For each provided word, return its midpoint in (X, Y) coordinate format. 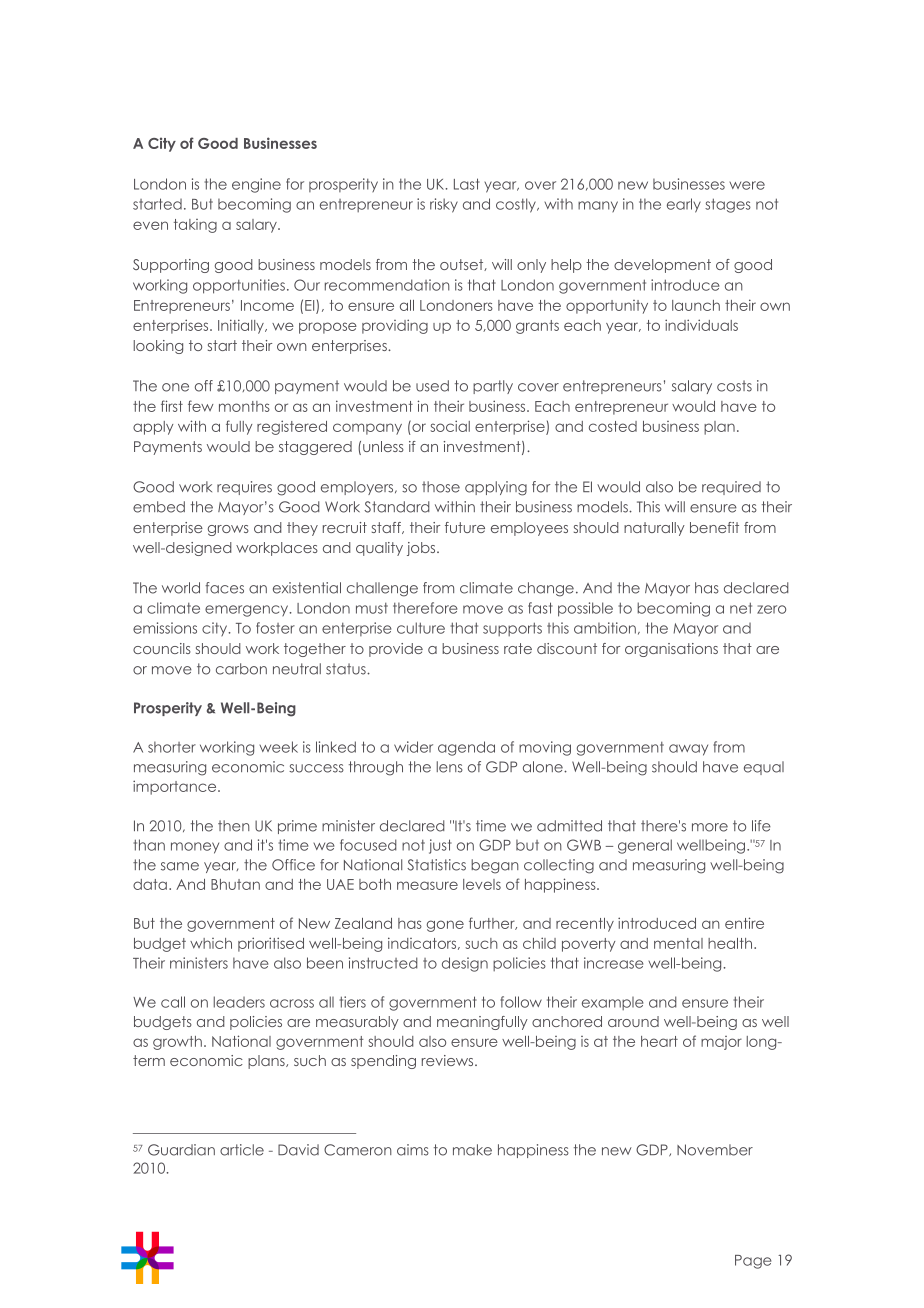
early (684, 205)
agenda (466, 748)
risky (444, 205)
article (242, 1150)
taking (195, 226)
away (688, 750)
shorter (172, 747)
